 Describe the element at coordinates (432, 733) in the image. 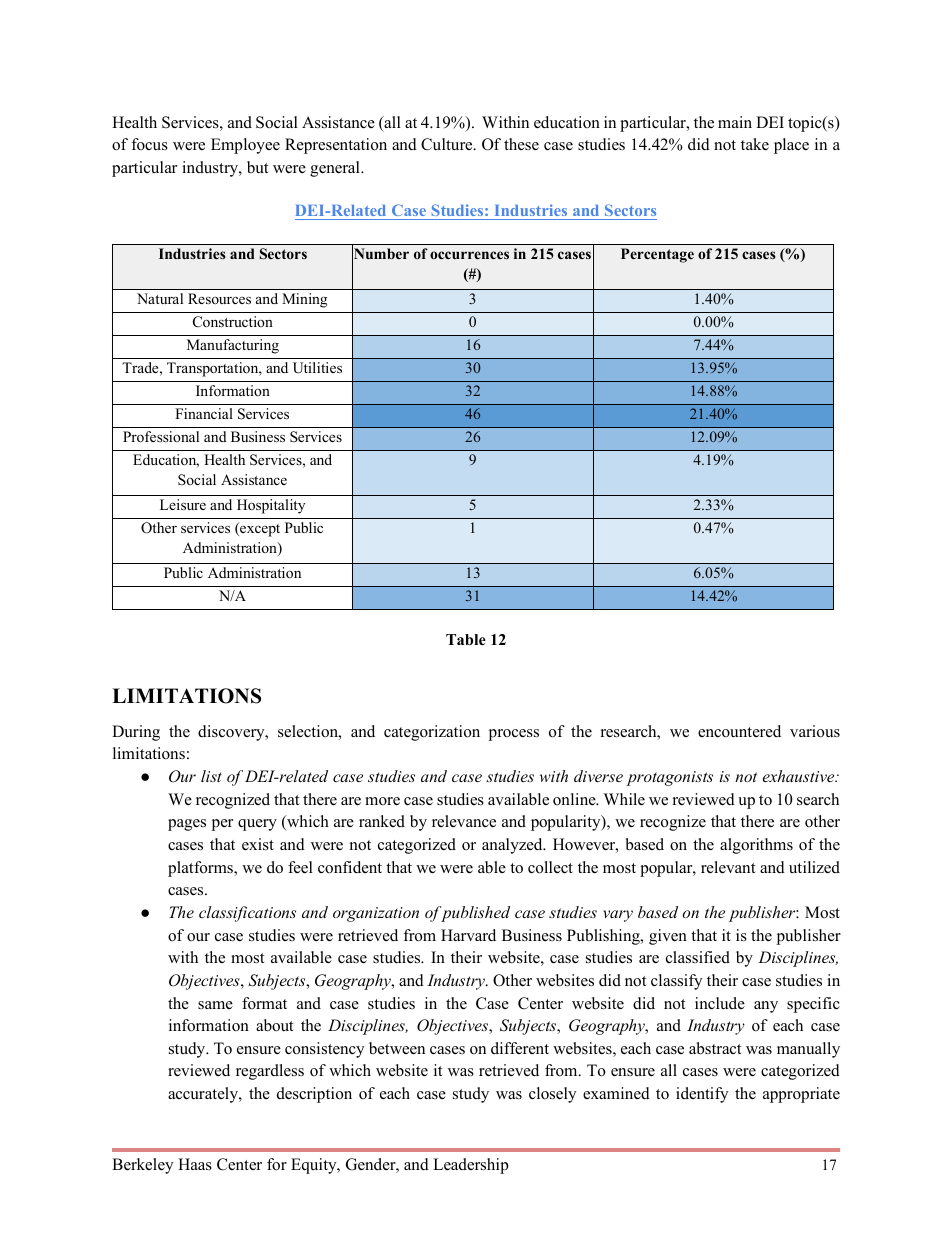

I see `categorization` at that location.
